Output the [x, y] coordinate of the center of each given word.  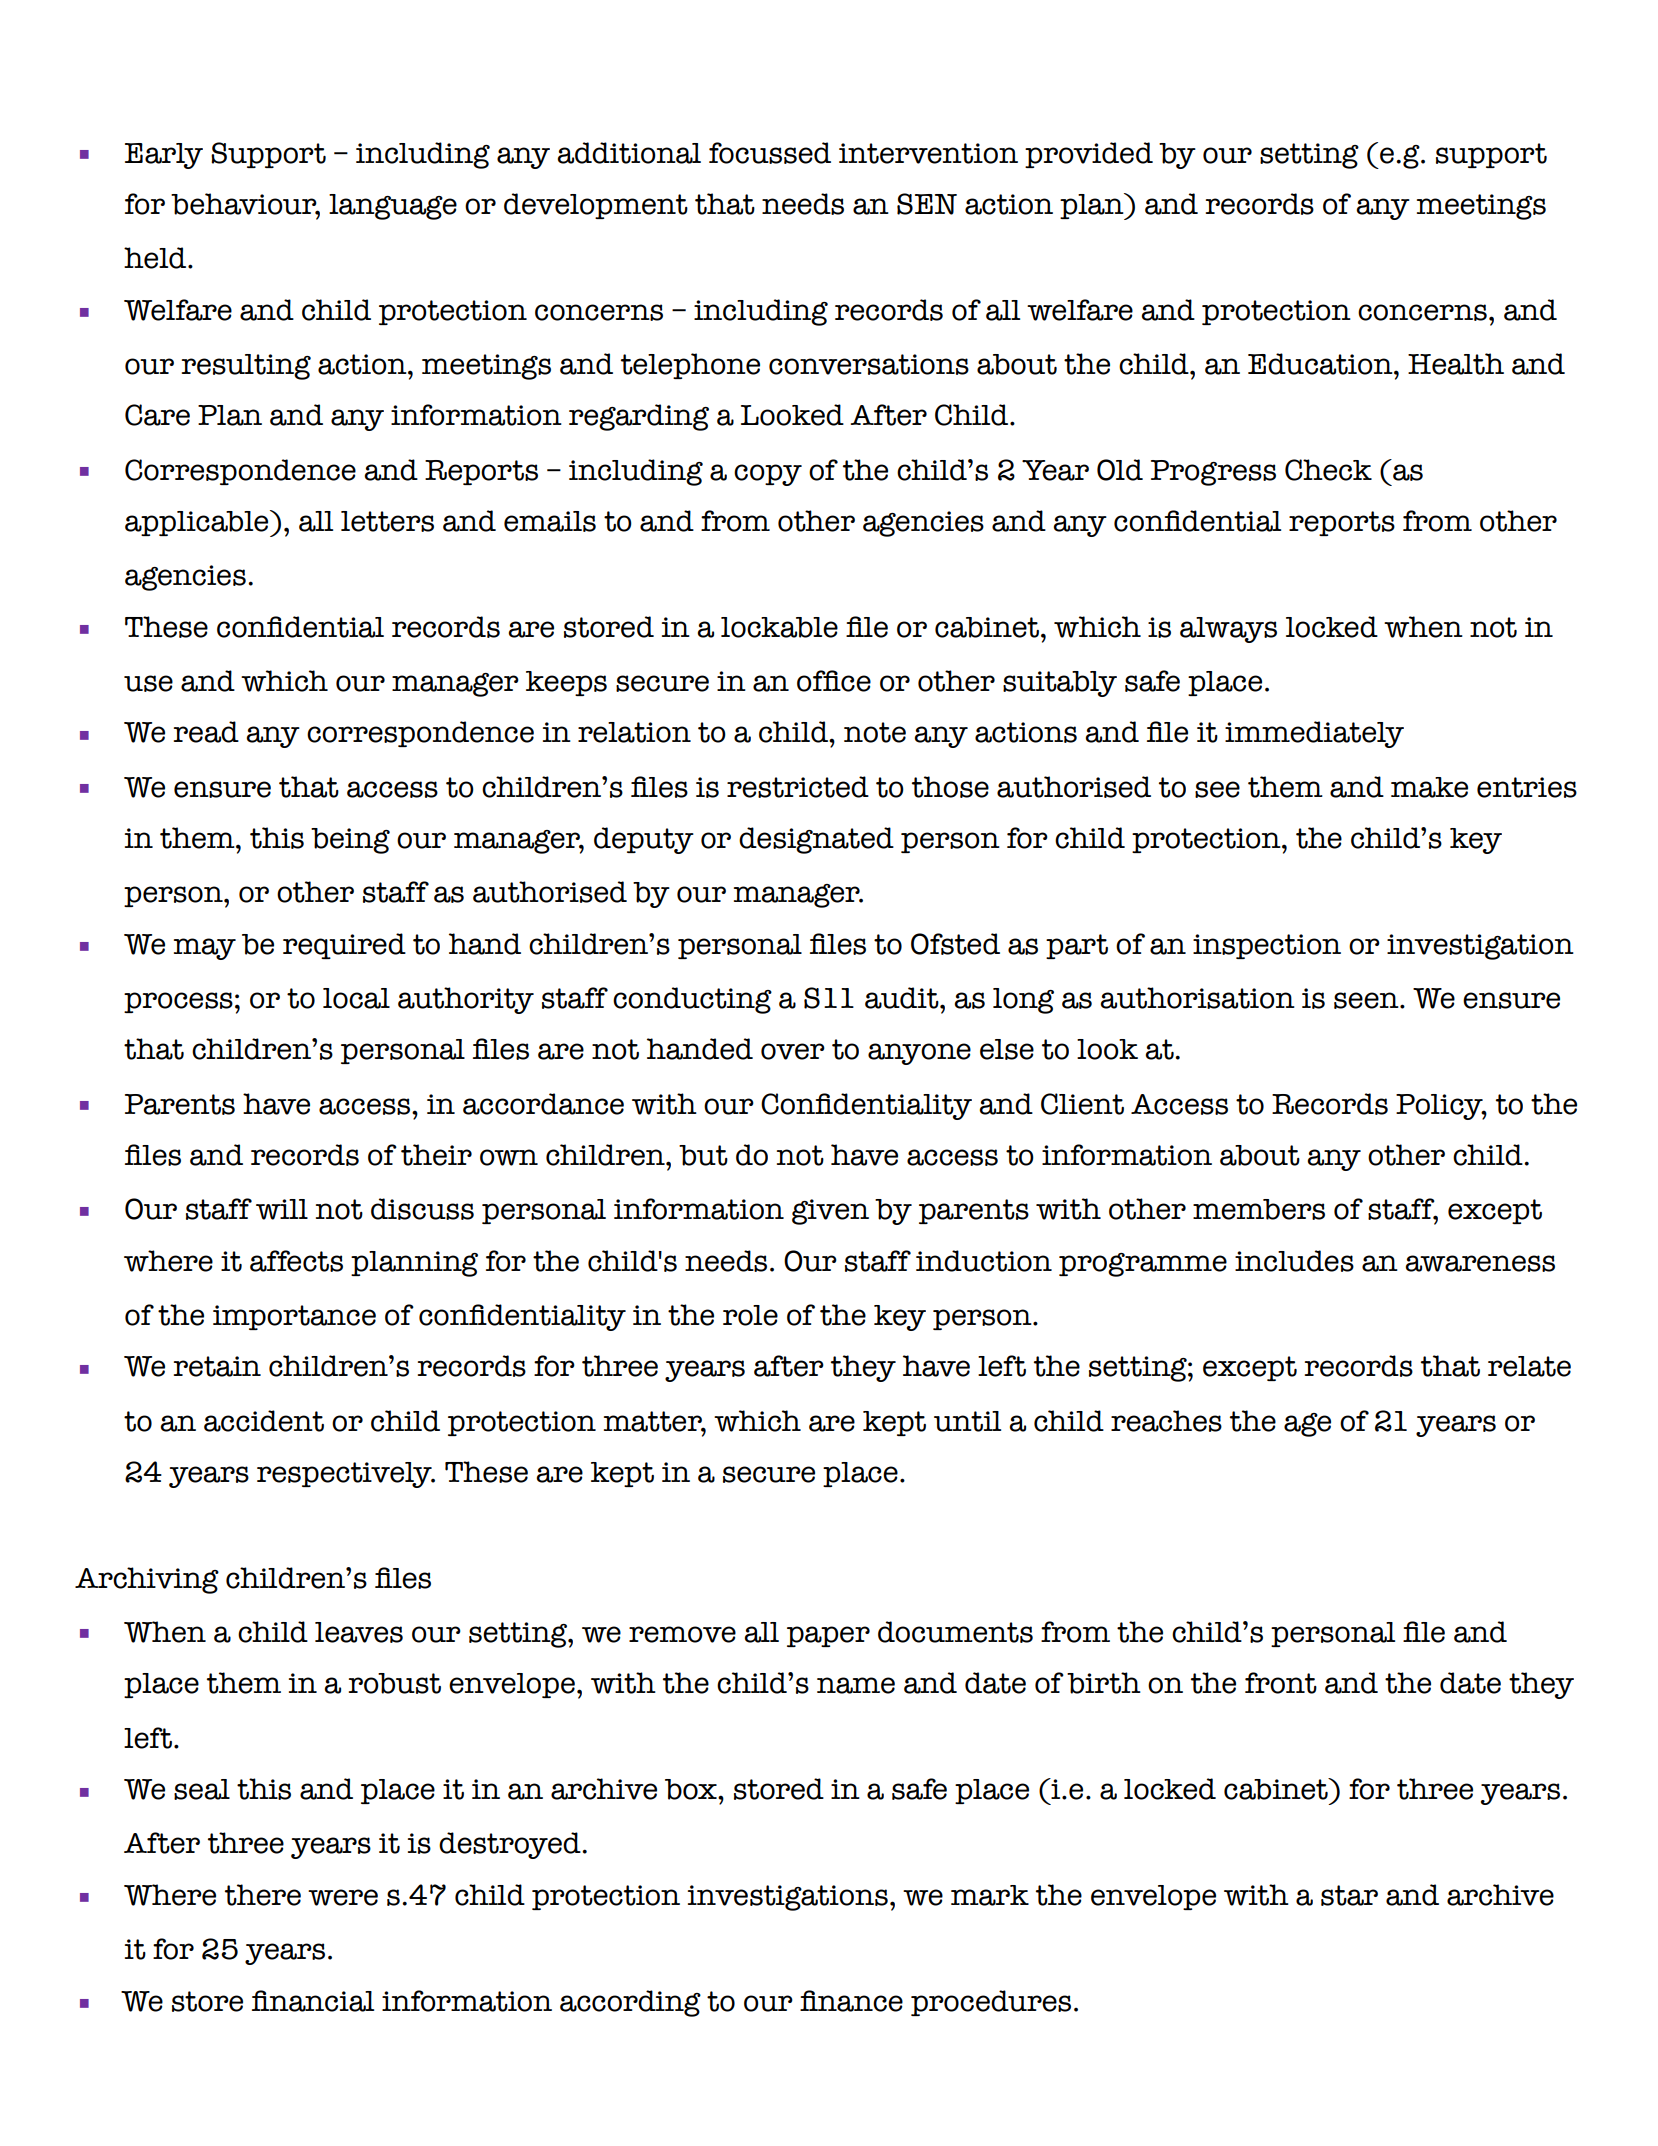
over [793, 1051]
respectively [345, 1475]
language [393, 207]
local [356, 998]
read [206, 732]
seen [1367, 1000]
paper [828, 1636]
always [1228, 630]
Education [1321, 364]
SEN [927, 204]
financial [313, 2001]
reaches [1166, 1421]
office [834, 681]
